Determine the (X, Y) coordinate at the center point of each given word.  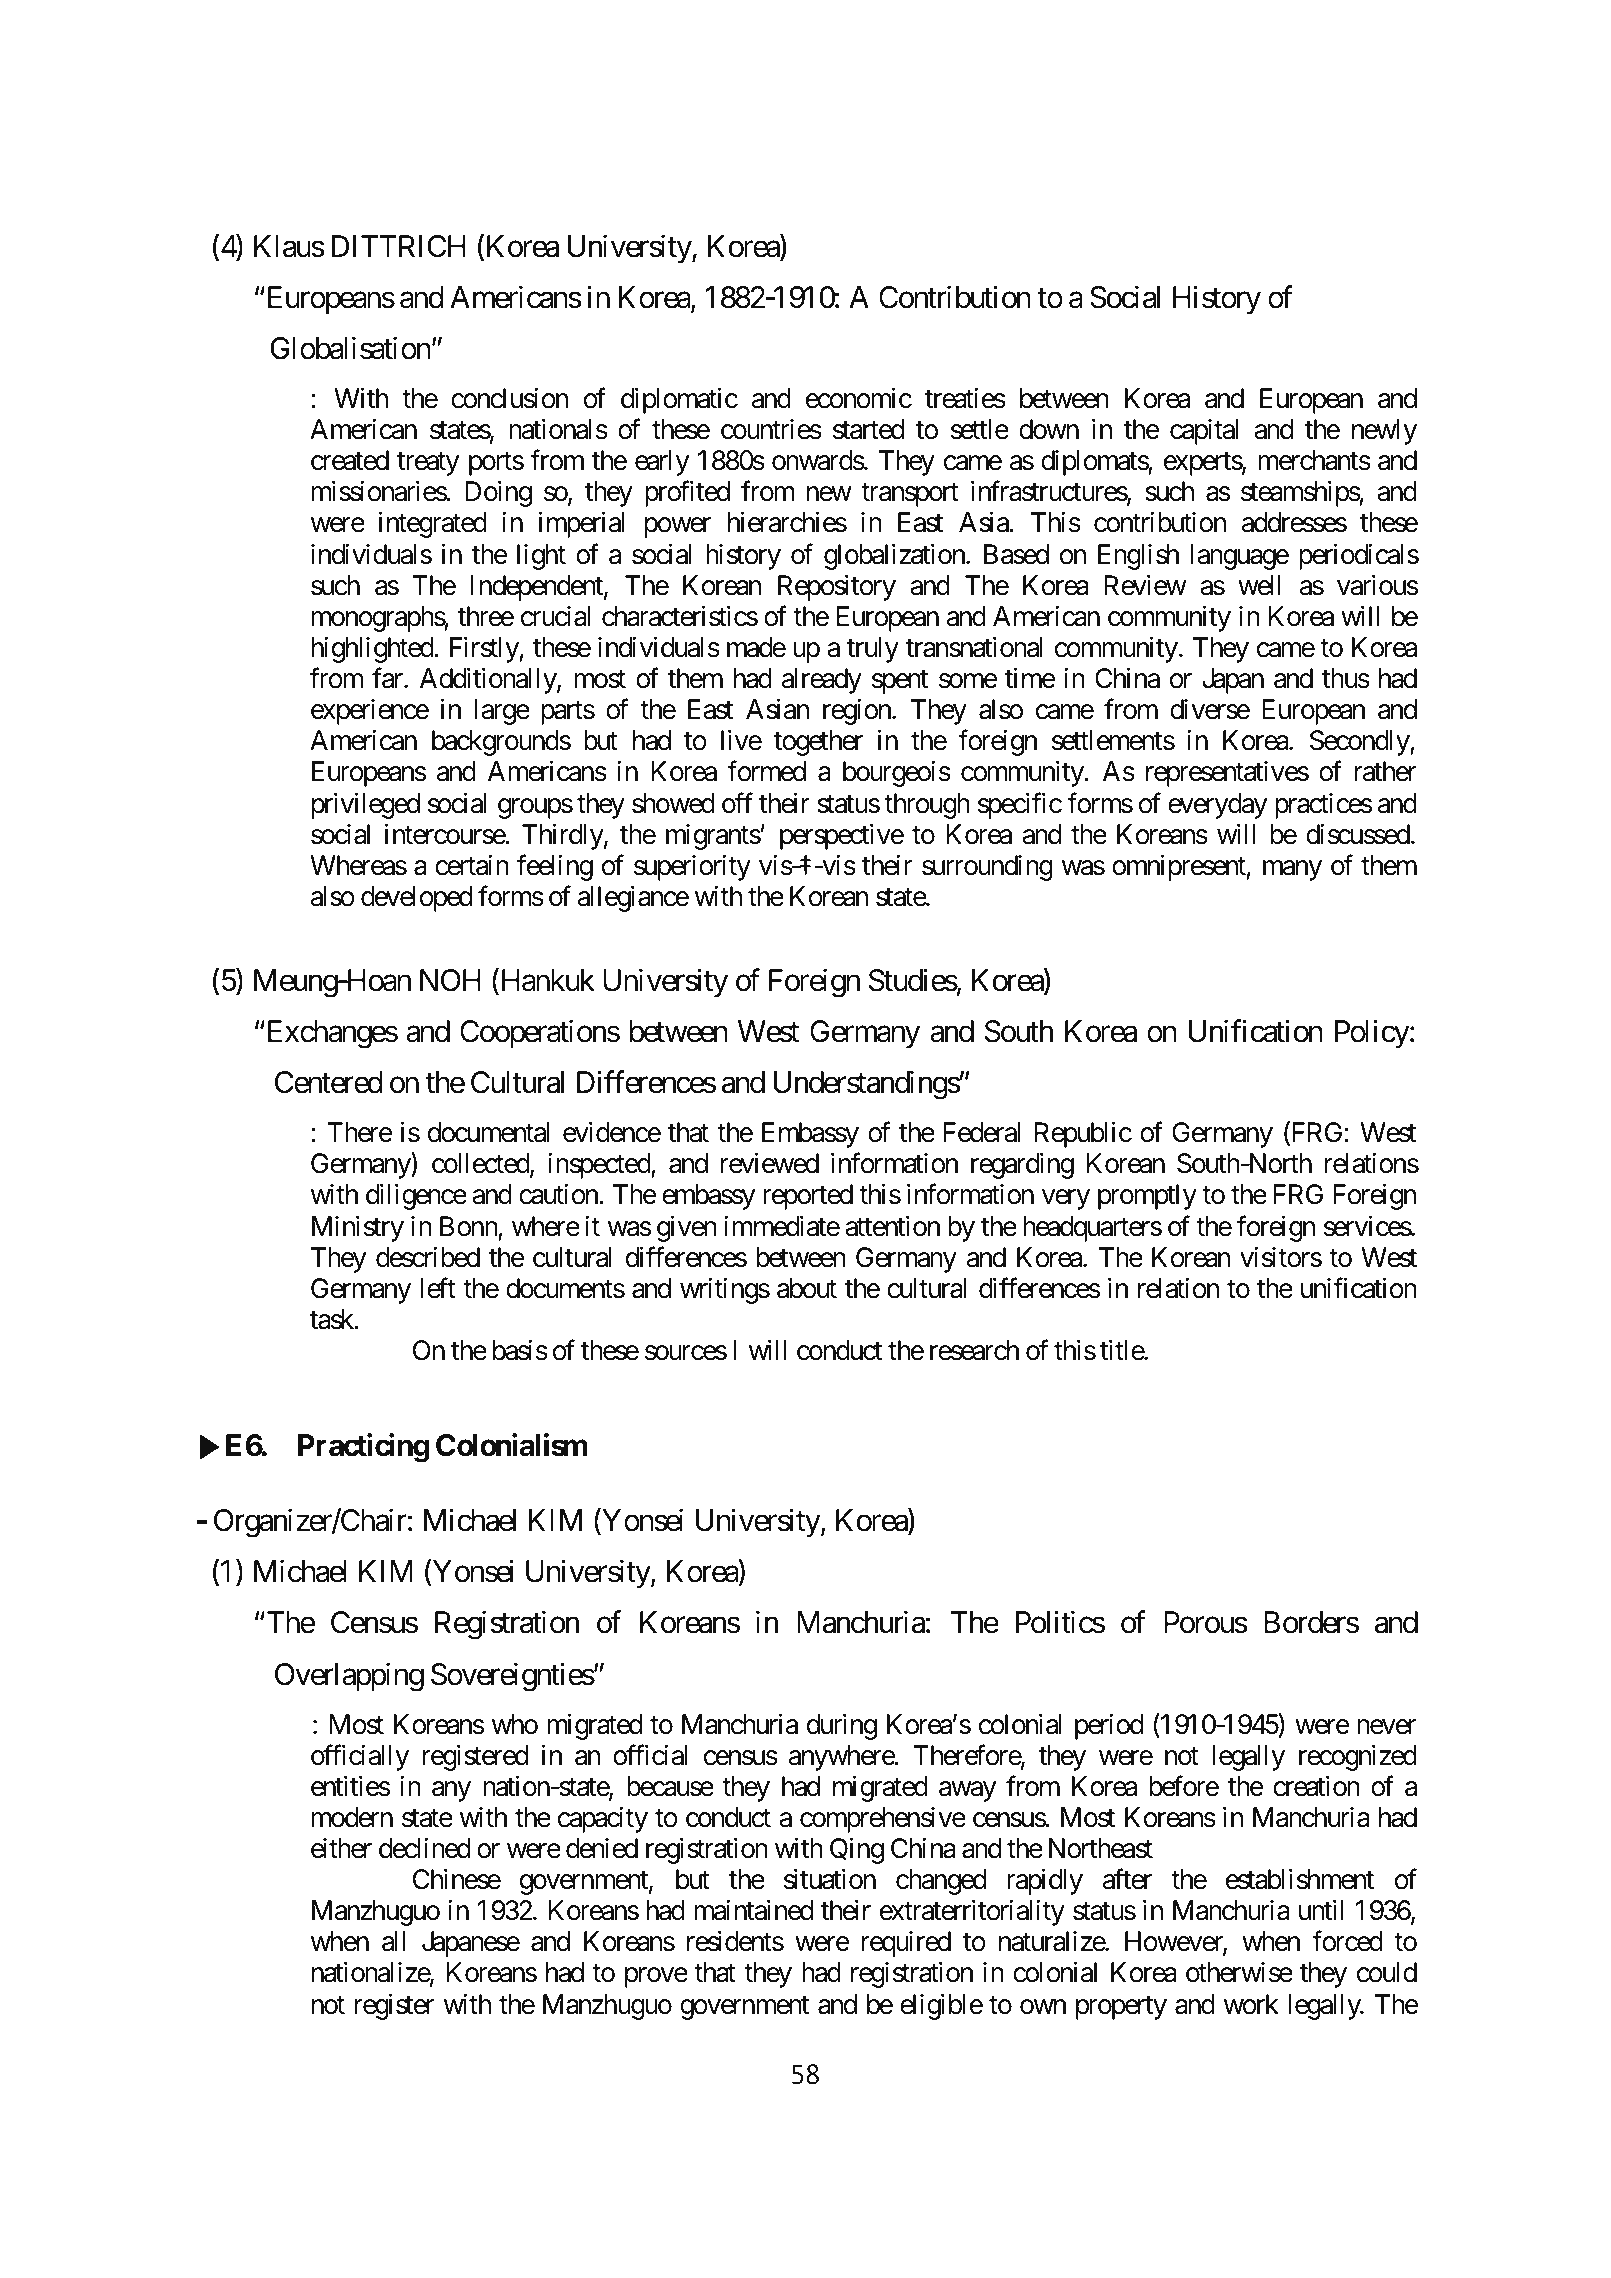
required (906, 1944)
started (868, 429)
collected (481, 1164)
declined (424, 1848)
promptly (1147, 1197)
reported (808, 1197)
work (1251, 2004)
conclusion (509, 398)
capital (1204, 432)
